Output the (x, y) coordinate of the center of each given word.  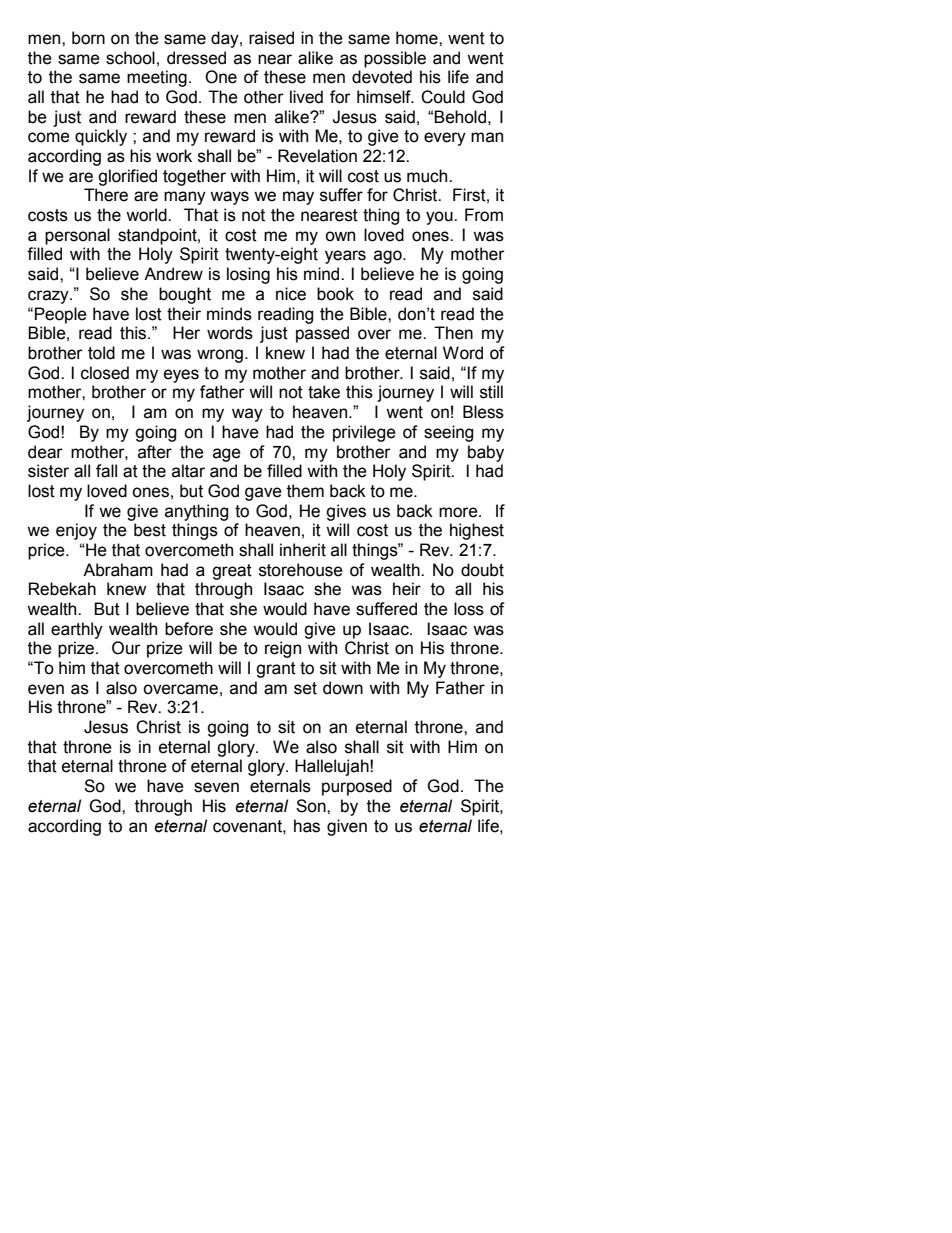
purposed (357, 787)
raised (271, 38)
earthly (77, 630)
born (88, 38)
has (307, 826)
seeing (448, 433)
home (418, 38)
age (227, 455)
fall (106, 471)
